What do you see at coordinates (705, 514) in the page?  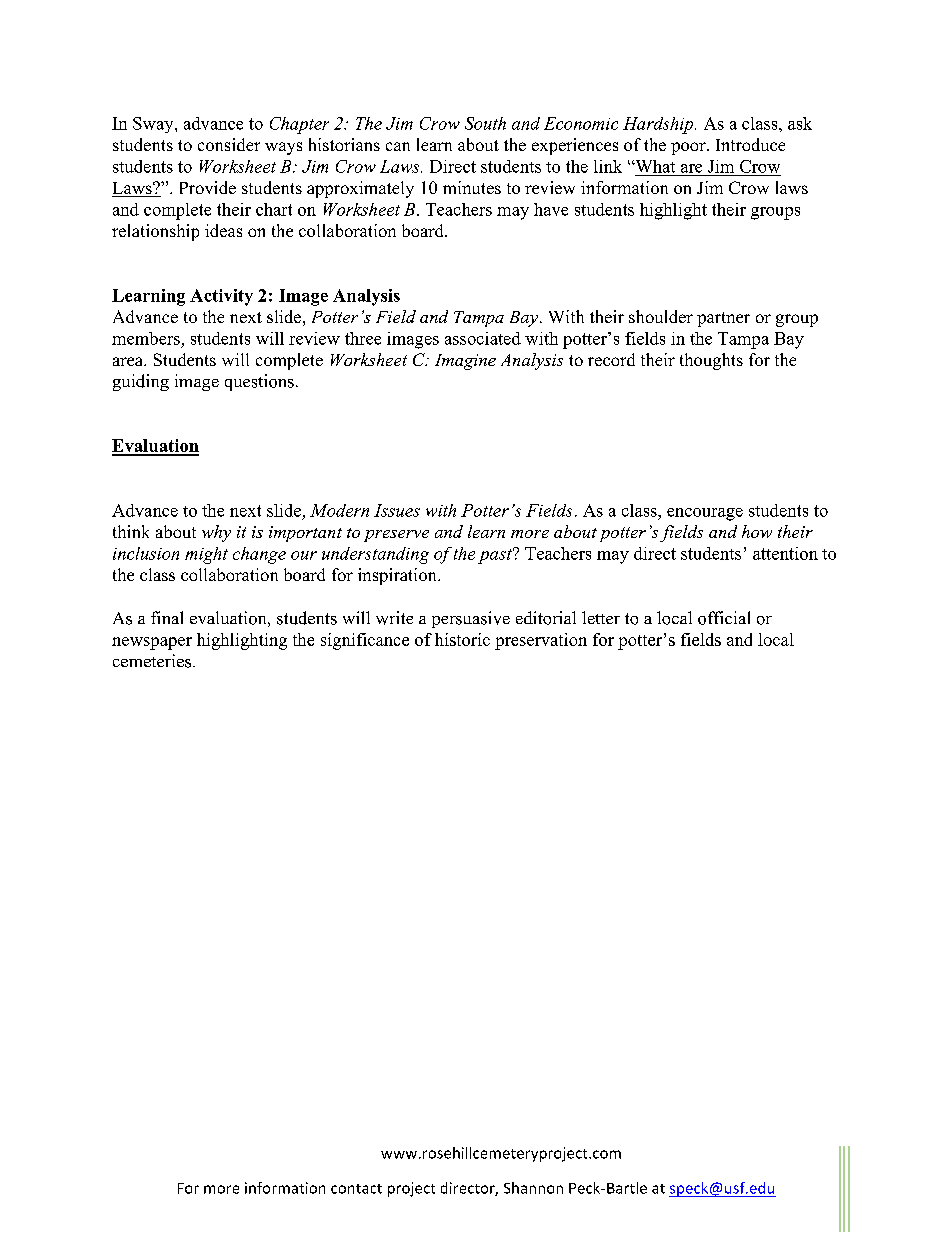 I see `encourage` at bounding box center [705, 514].
